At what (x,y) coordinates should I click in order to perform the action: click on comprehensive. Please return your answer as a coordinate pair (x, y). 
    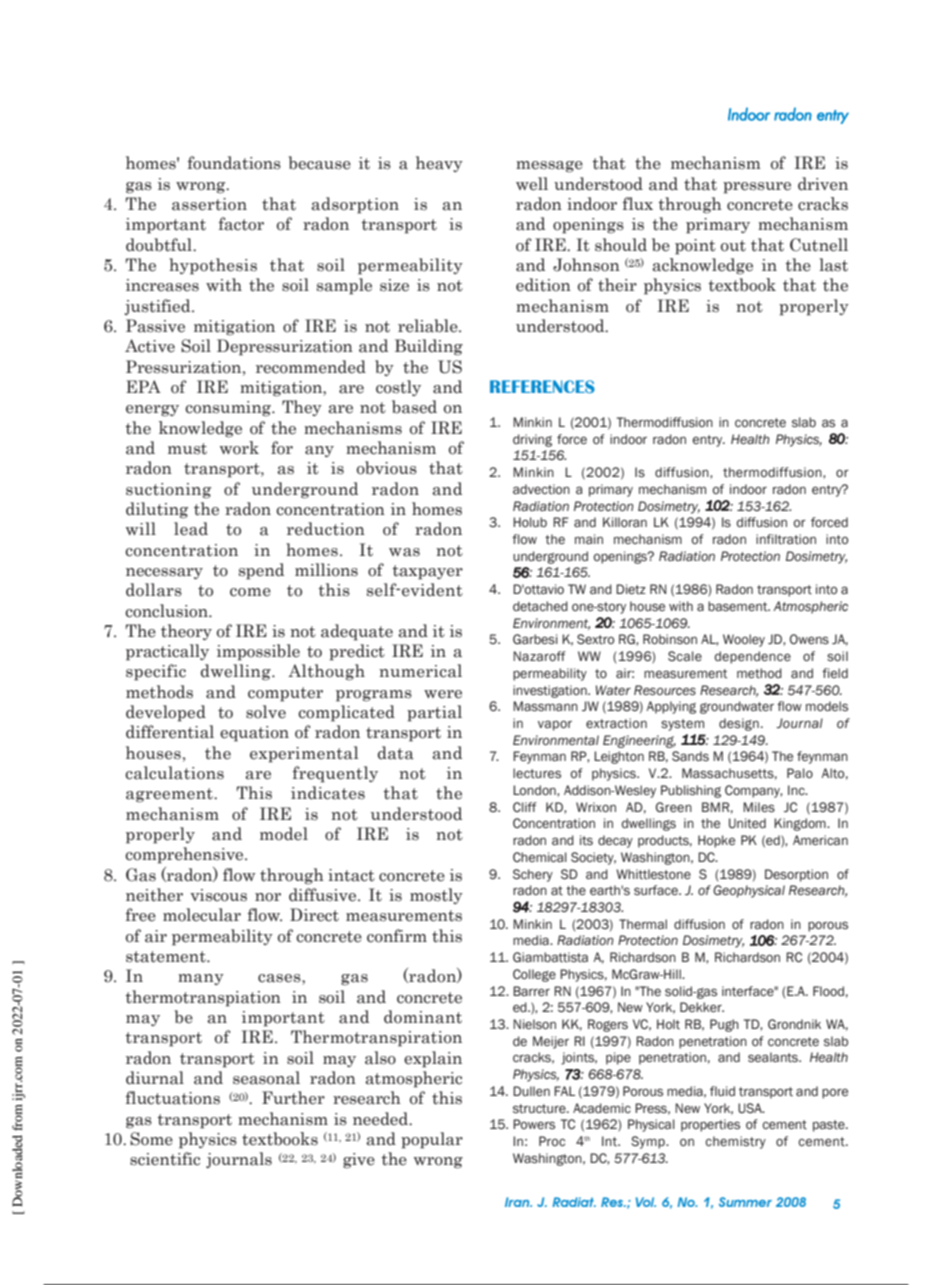
    Looking at the image, I should click on (185, 855).
